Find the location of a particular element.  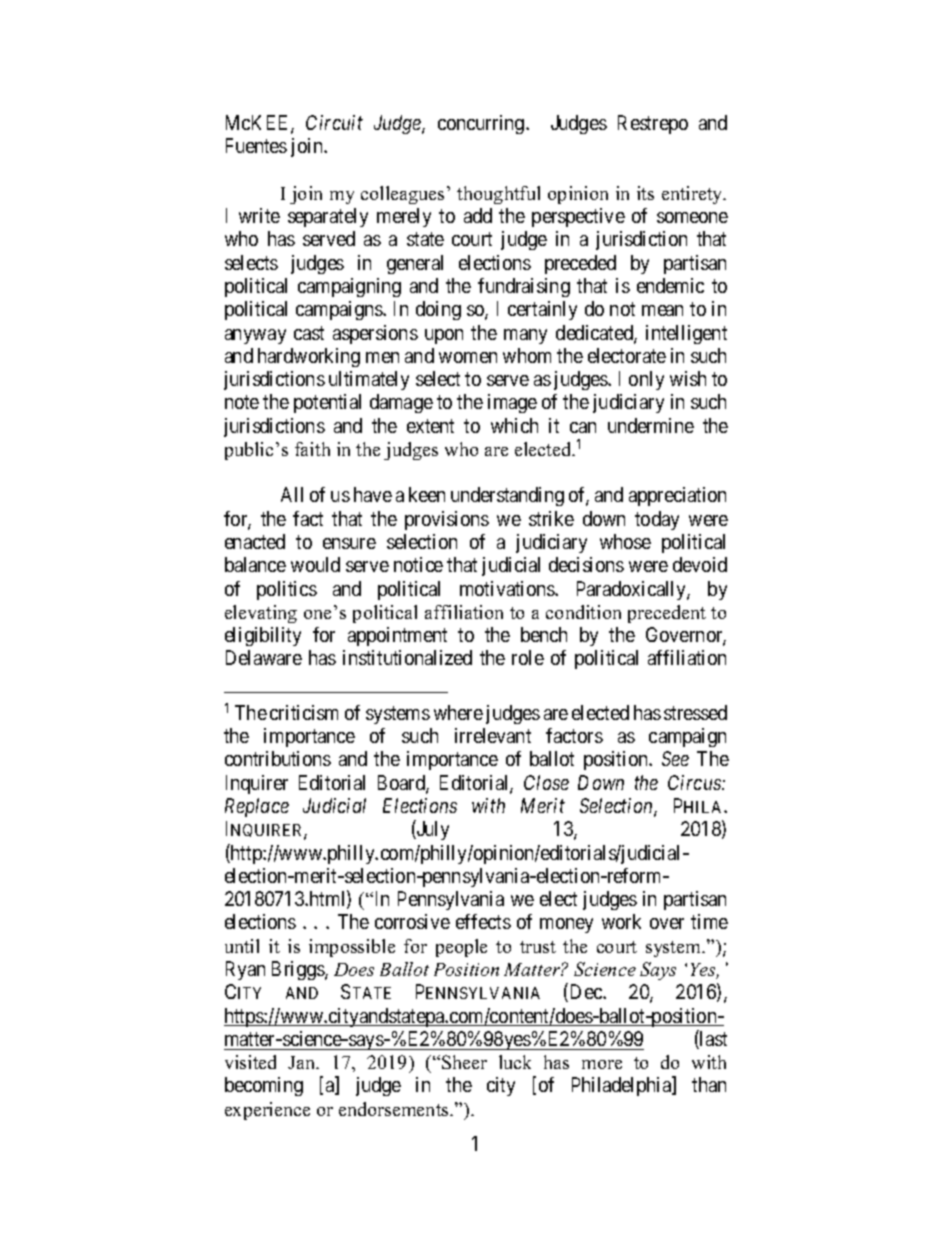

politics is located at coordinates (287, 590).
